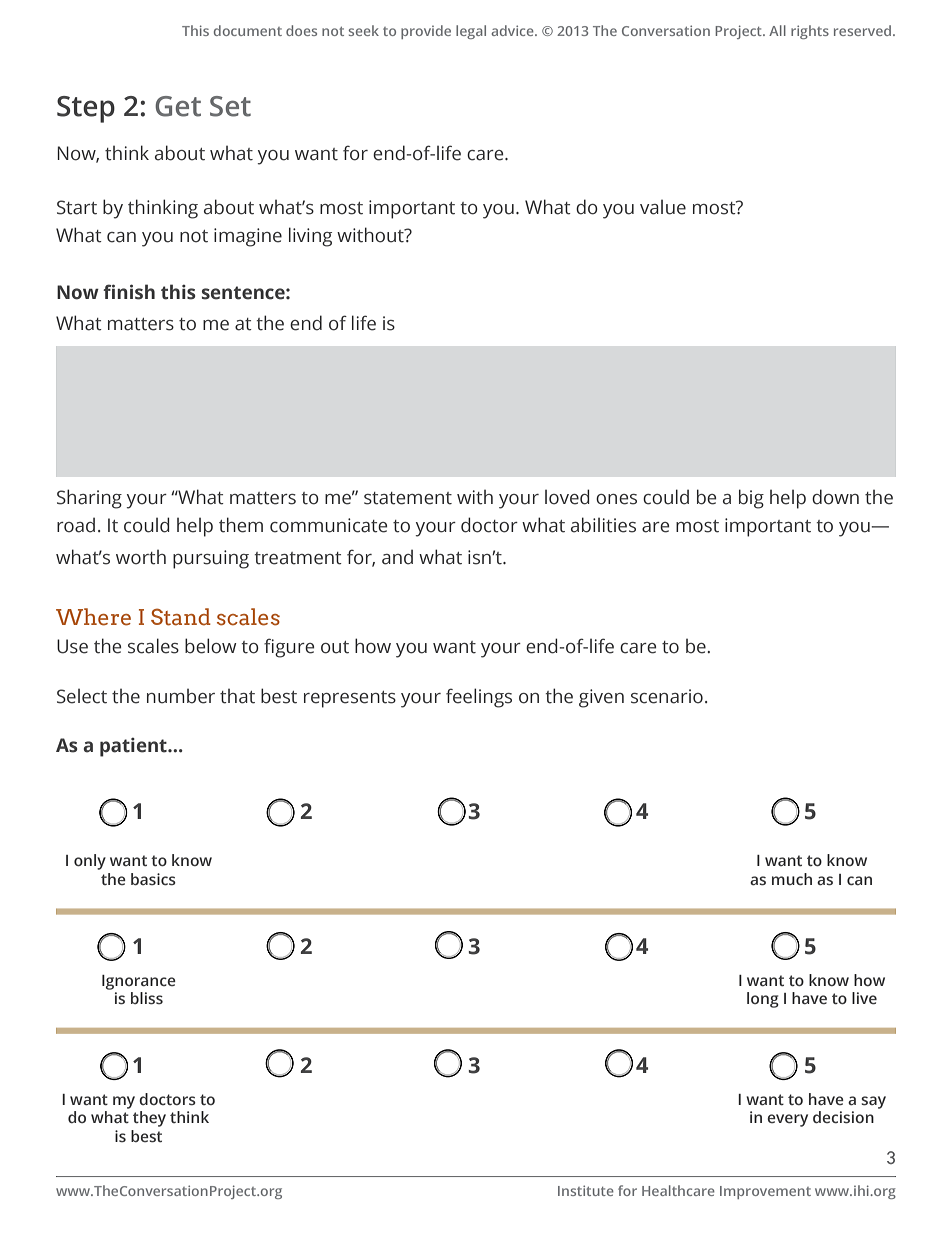 The image size is (952, 1233). Describe the element at coordinates (792, 879) in the screenshot. I see `much` at that location.
